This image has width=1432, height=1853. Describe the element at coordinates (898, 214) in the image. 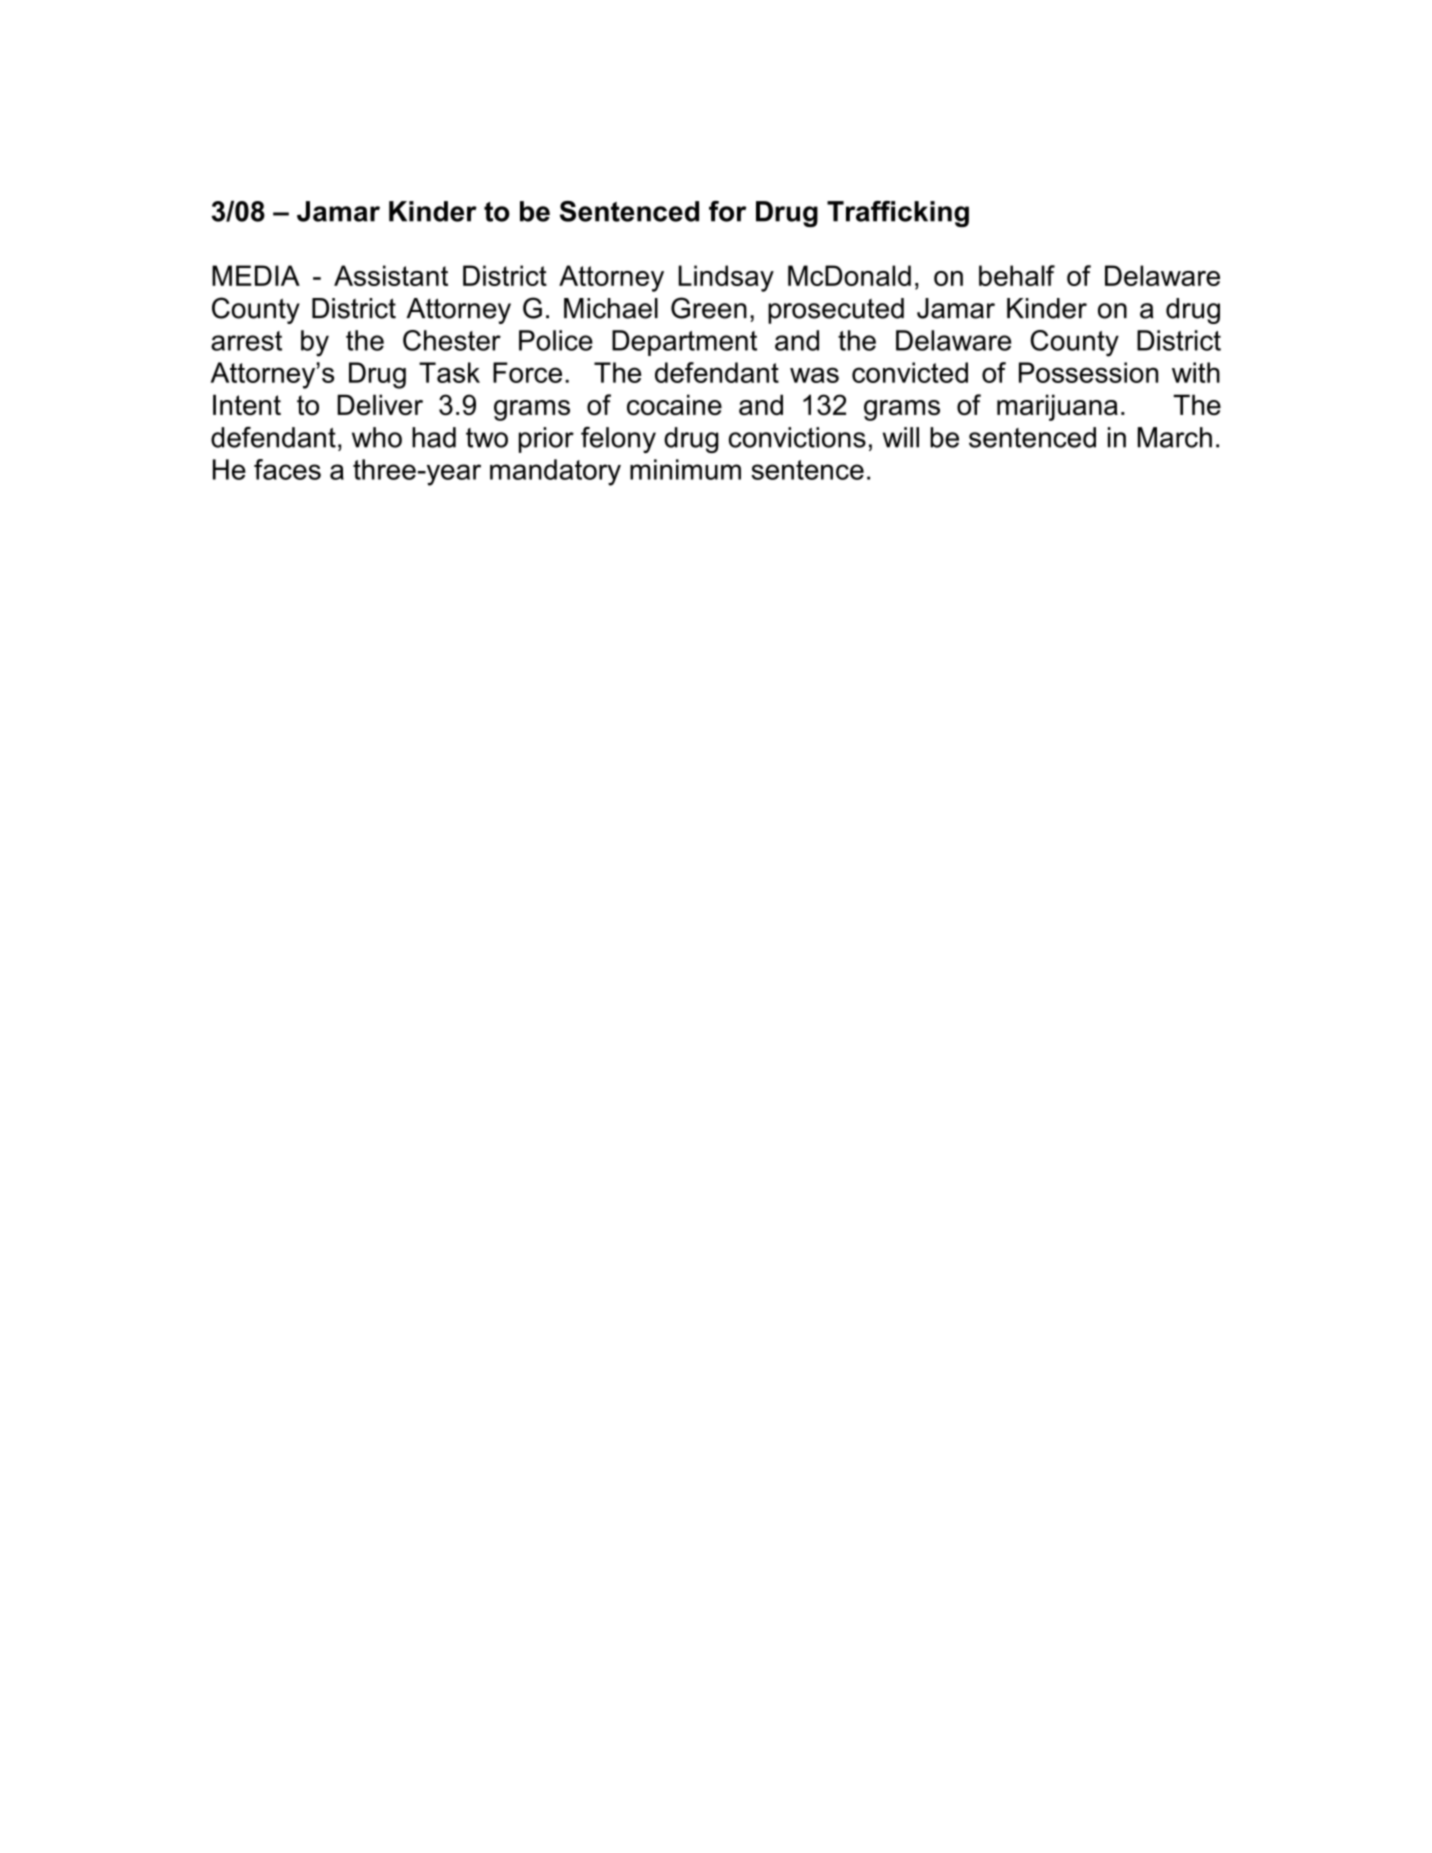

I see `Trafficking` at that location.
